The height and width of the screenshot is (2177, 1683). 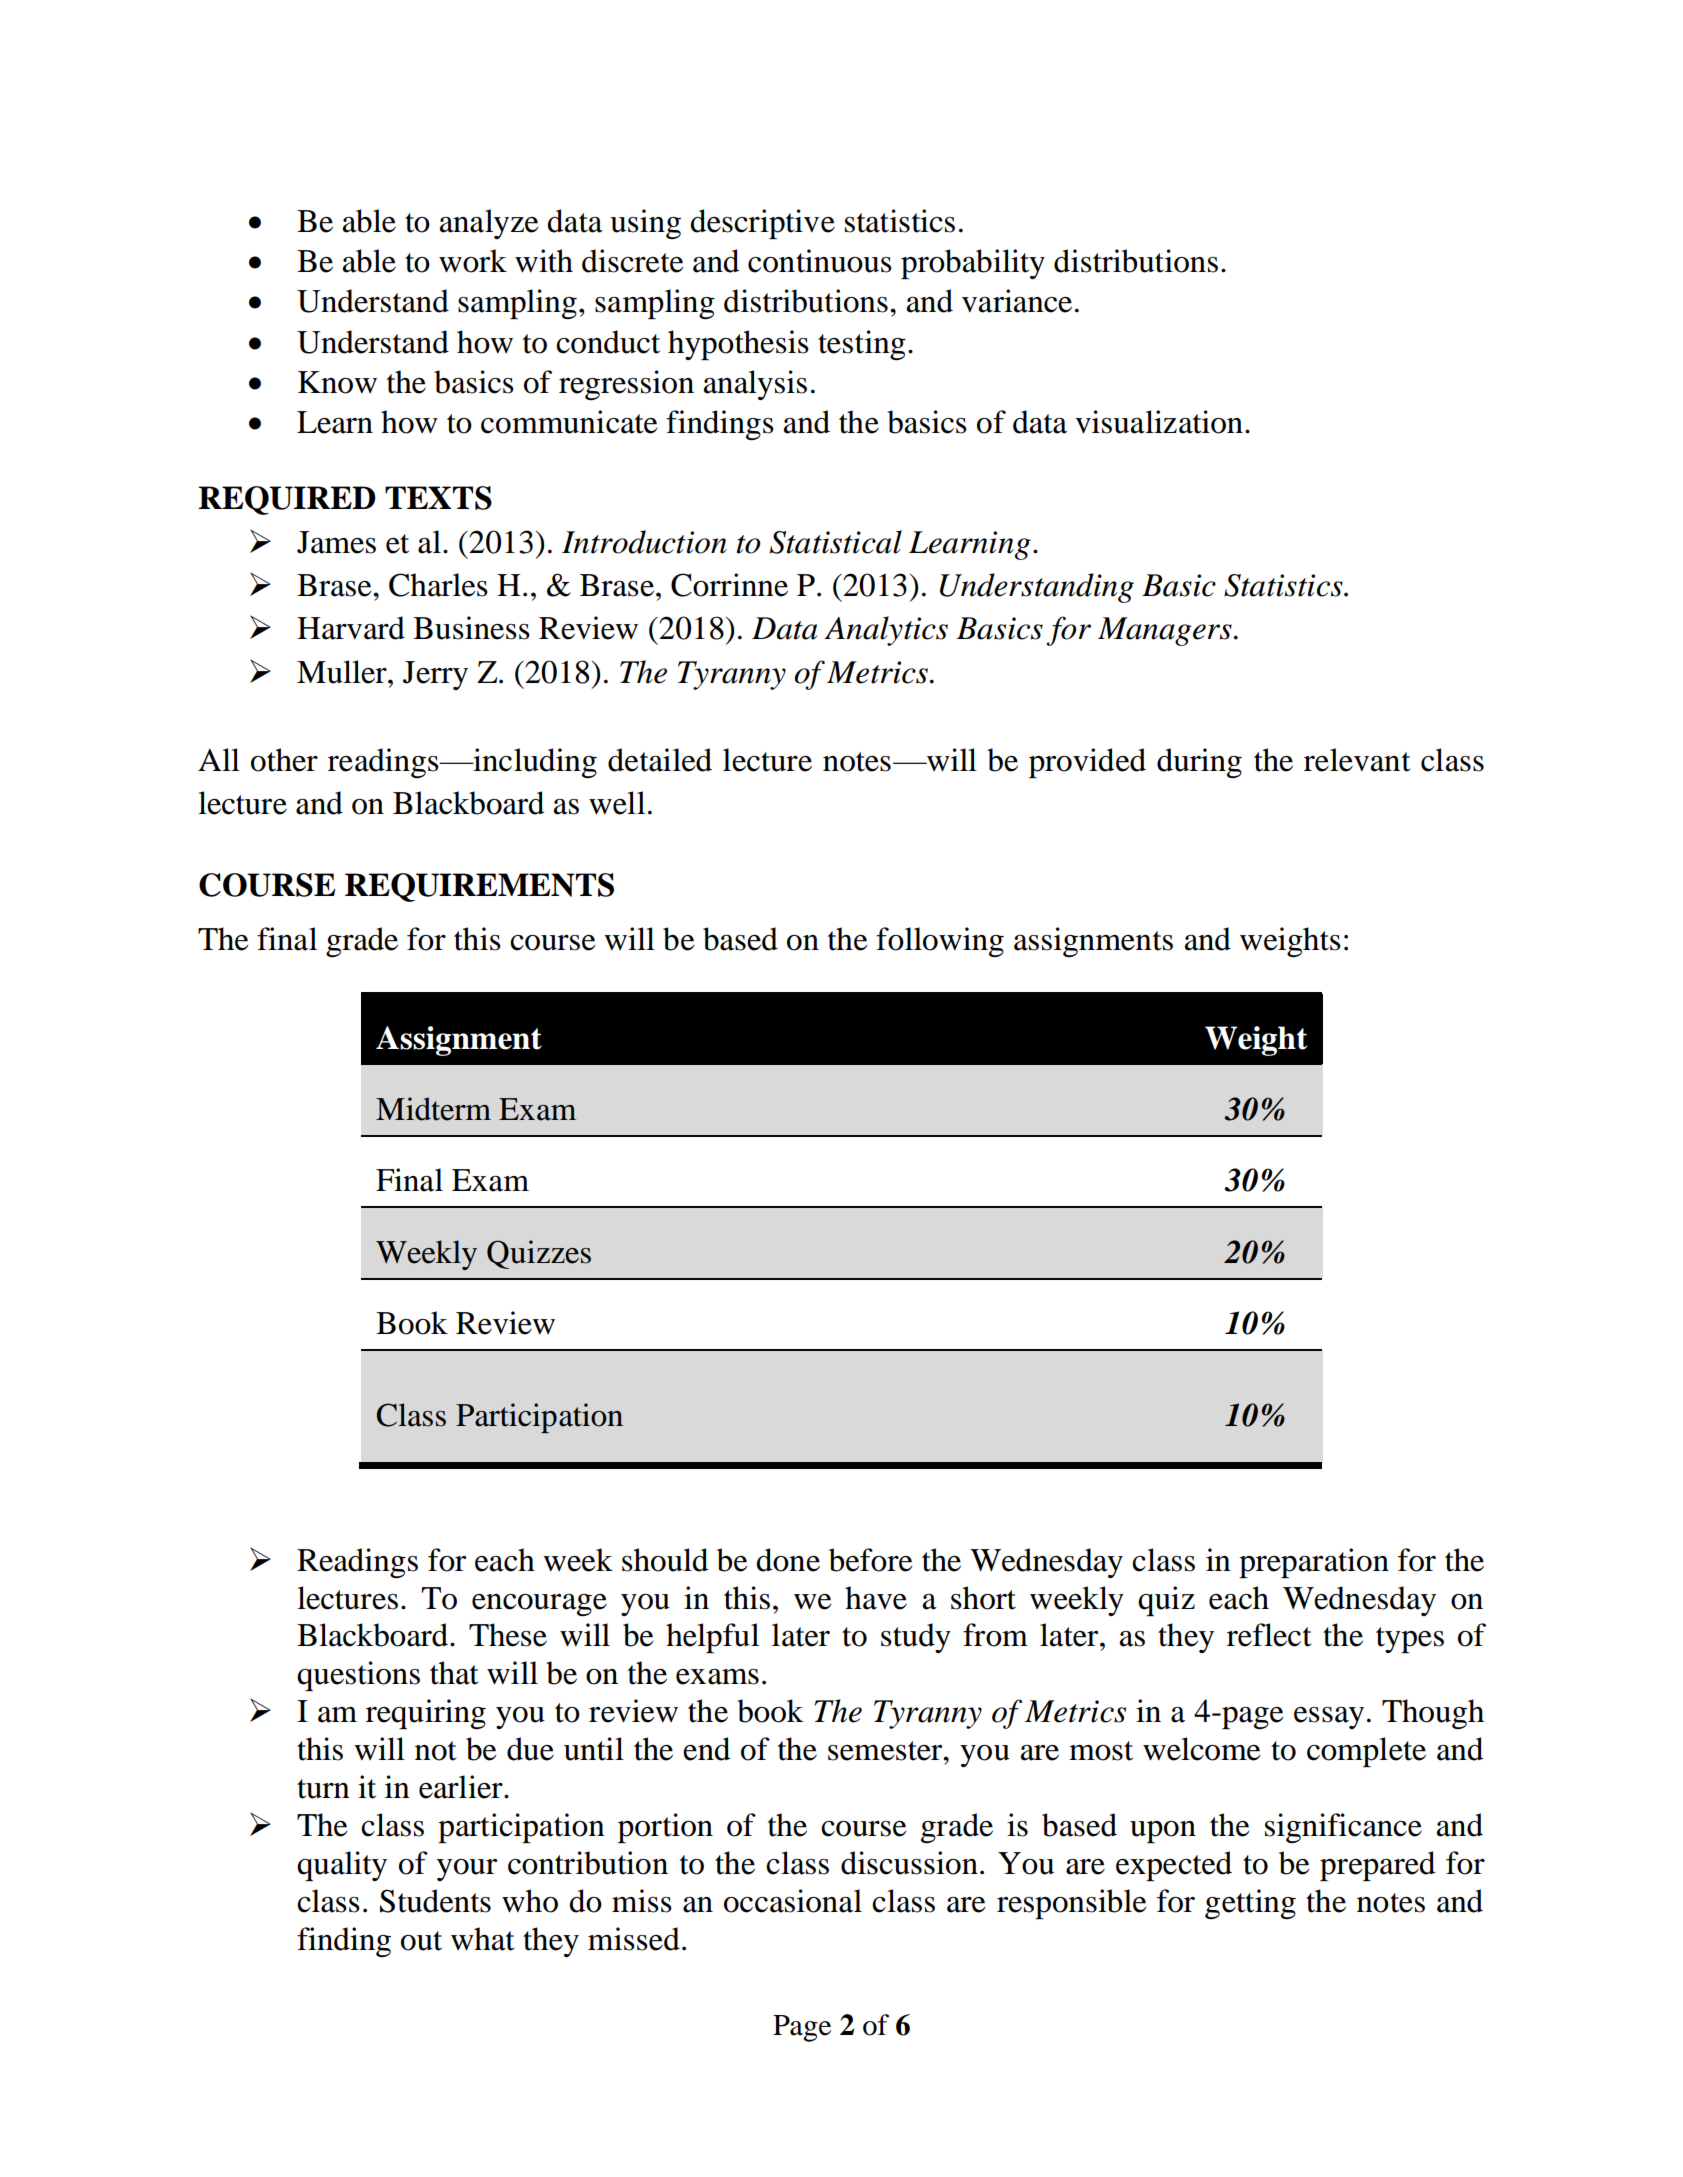 What do you see at coordinates (473, 261) in the screenshot?
I see `work` at bounding box center [473, 261].
